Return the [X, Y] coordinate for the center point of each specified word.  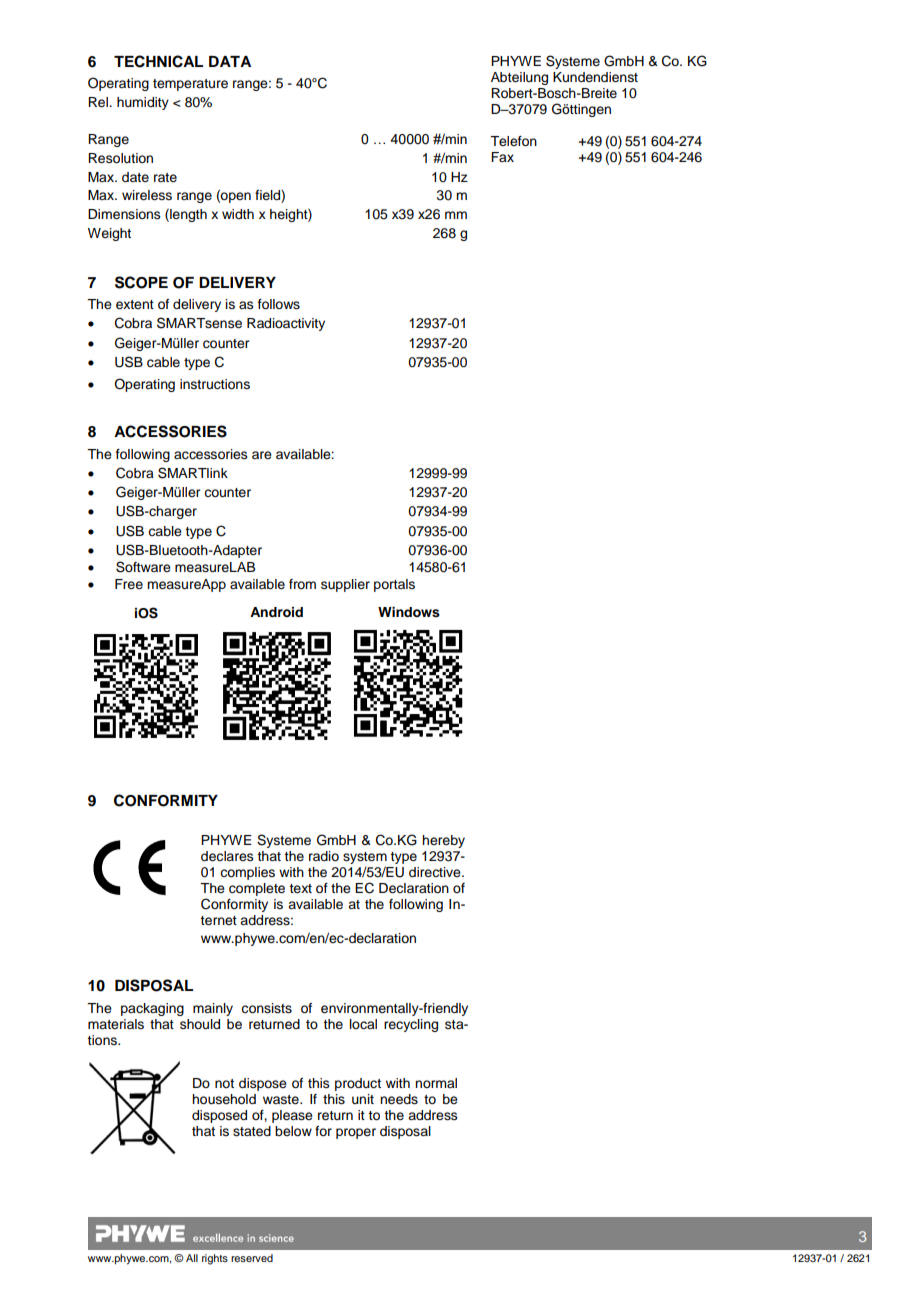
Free [129, 584]
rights [215, 1259]
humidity [143, 103]
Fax [502, 157]
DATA [230, 61]
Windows [409, 612]
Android [276, 612]
